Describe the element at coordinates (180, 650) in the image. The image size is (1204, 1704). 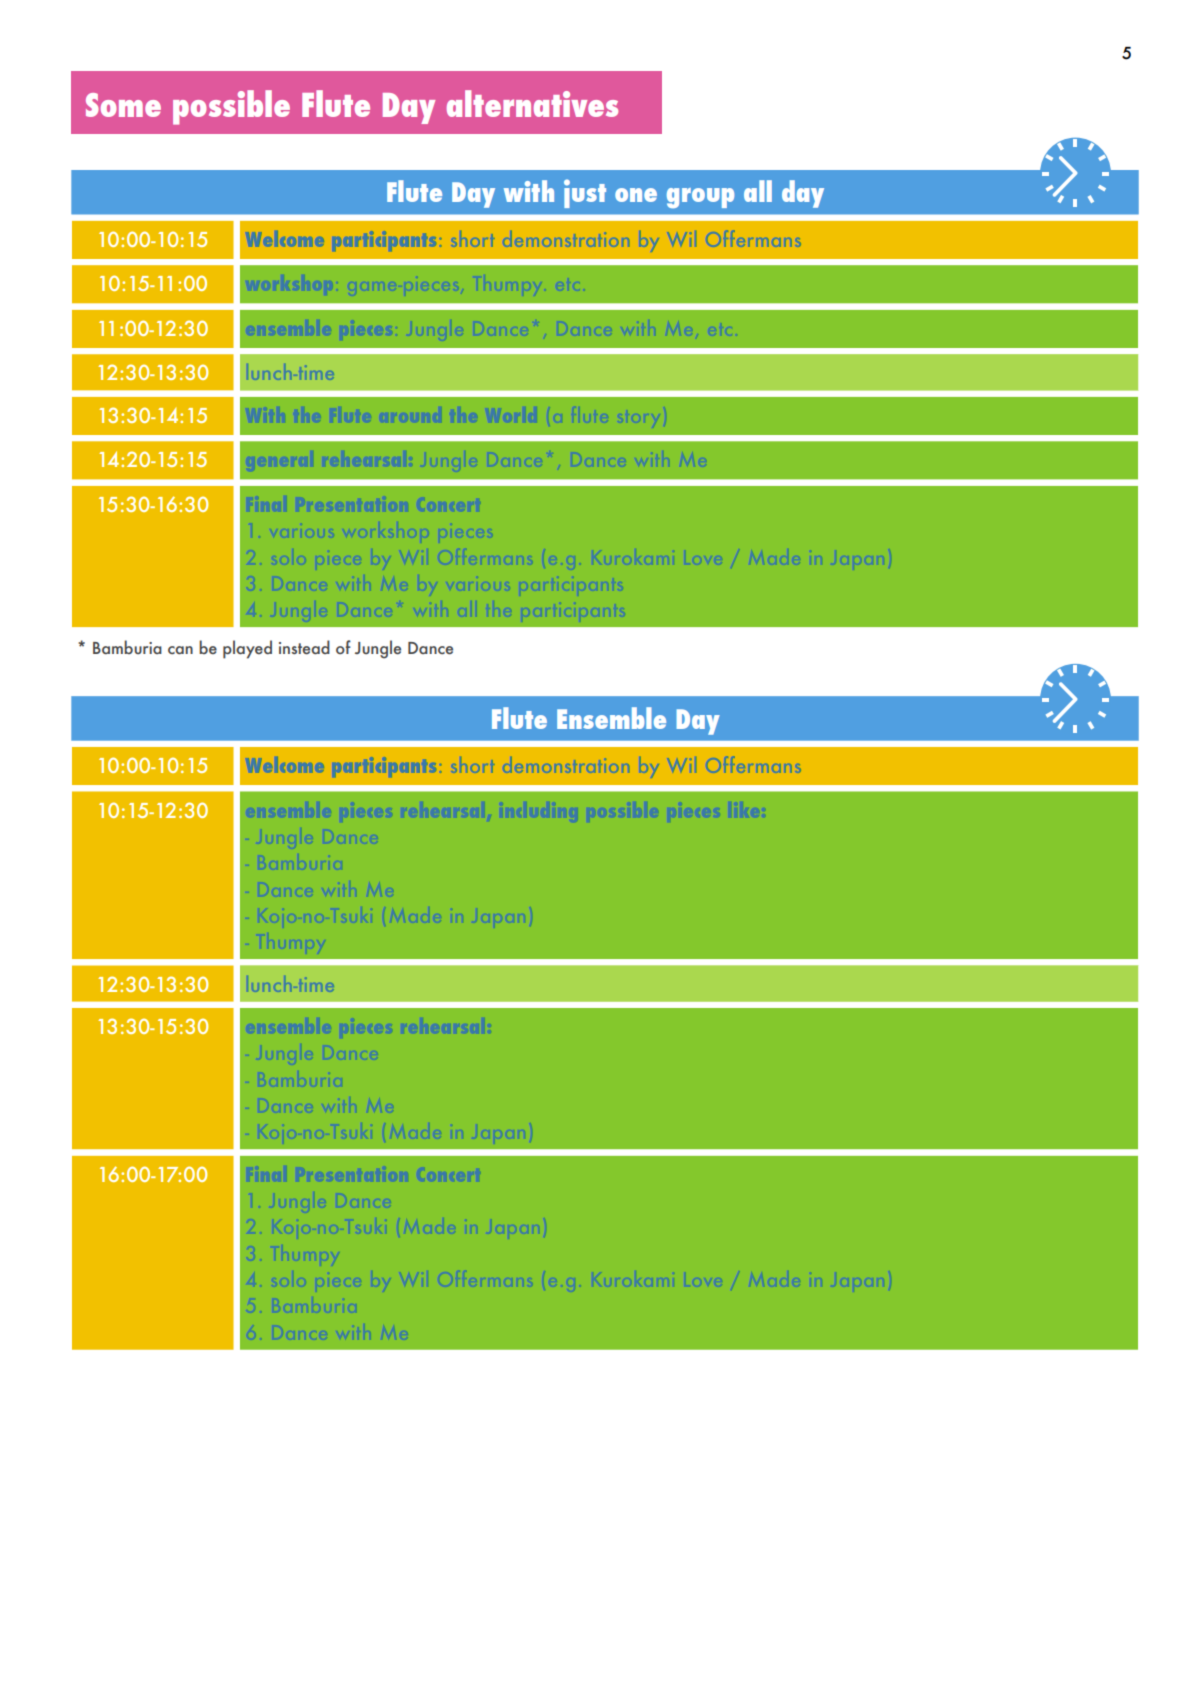
I see `can` at that location.
